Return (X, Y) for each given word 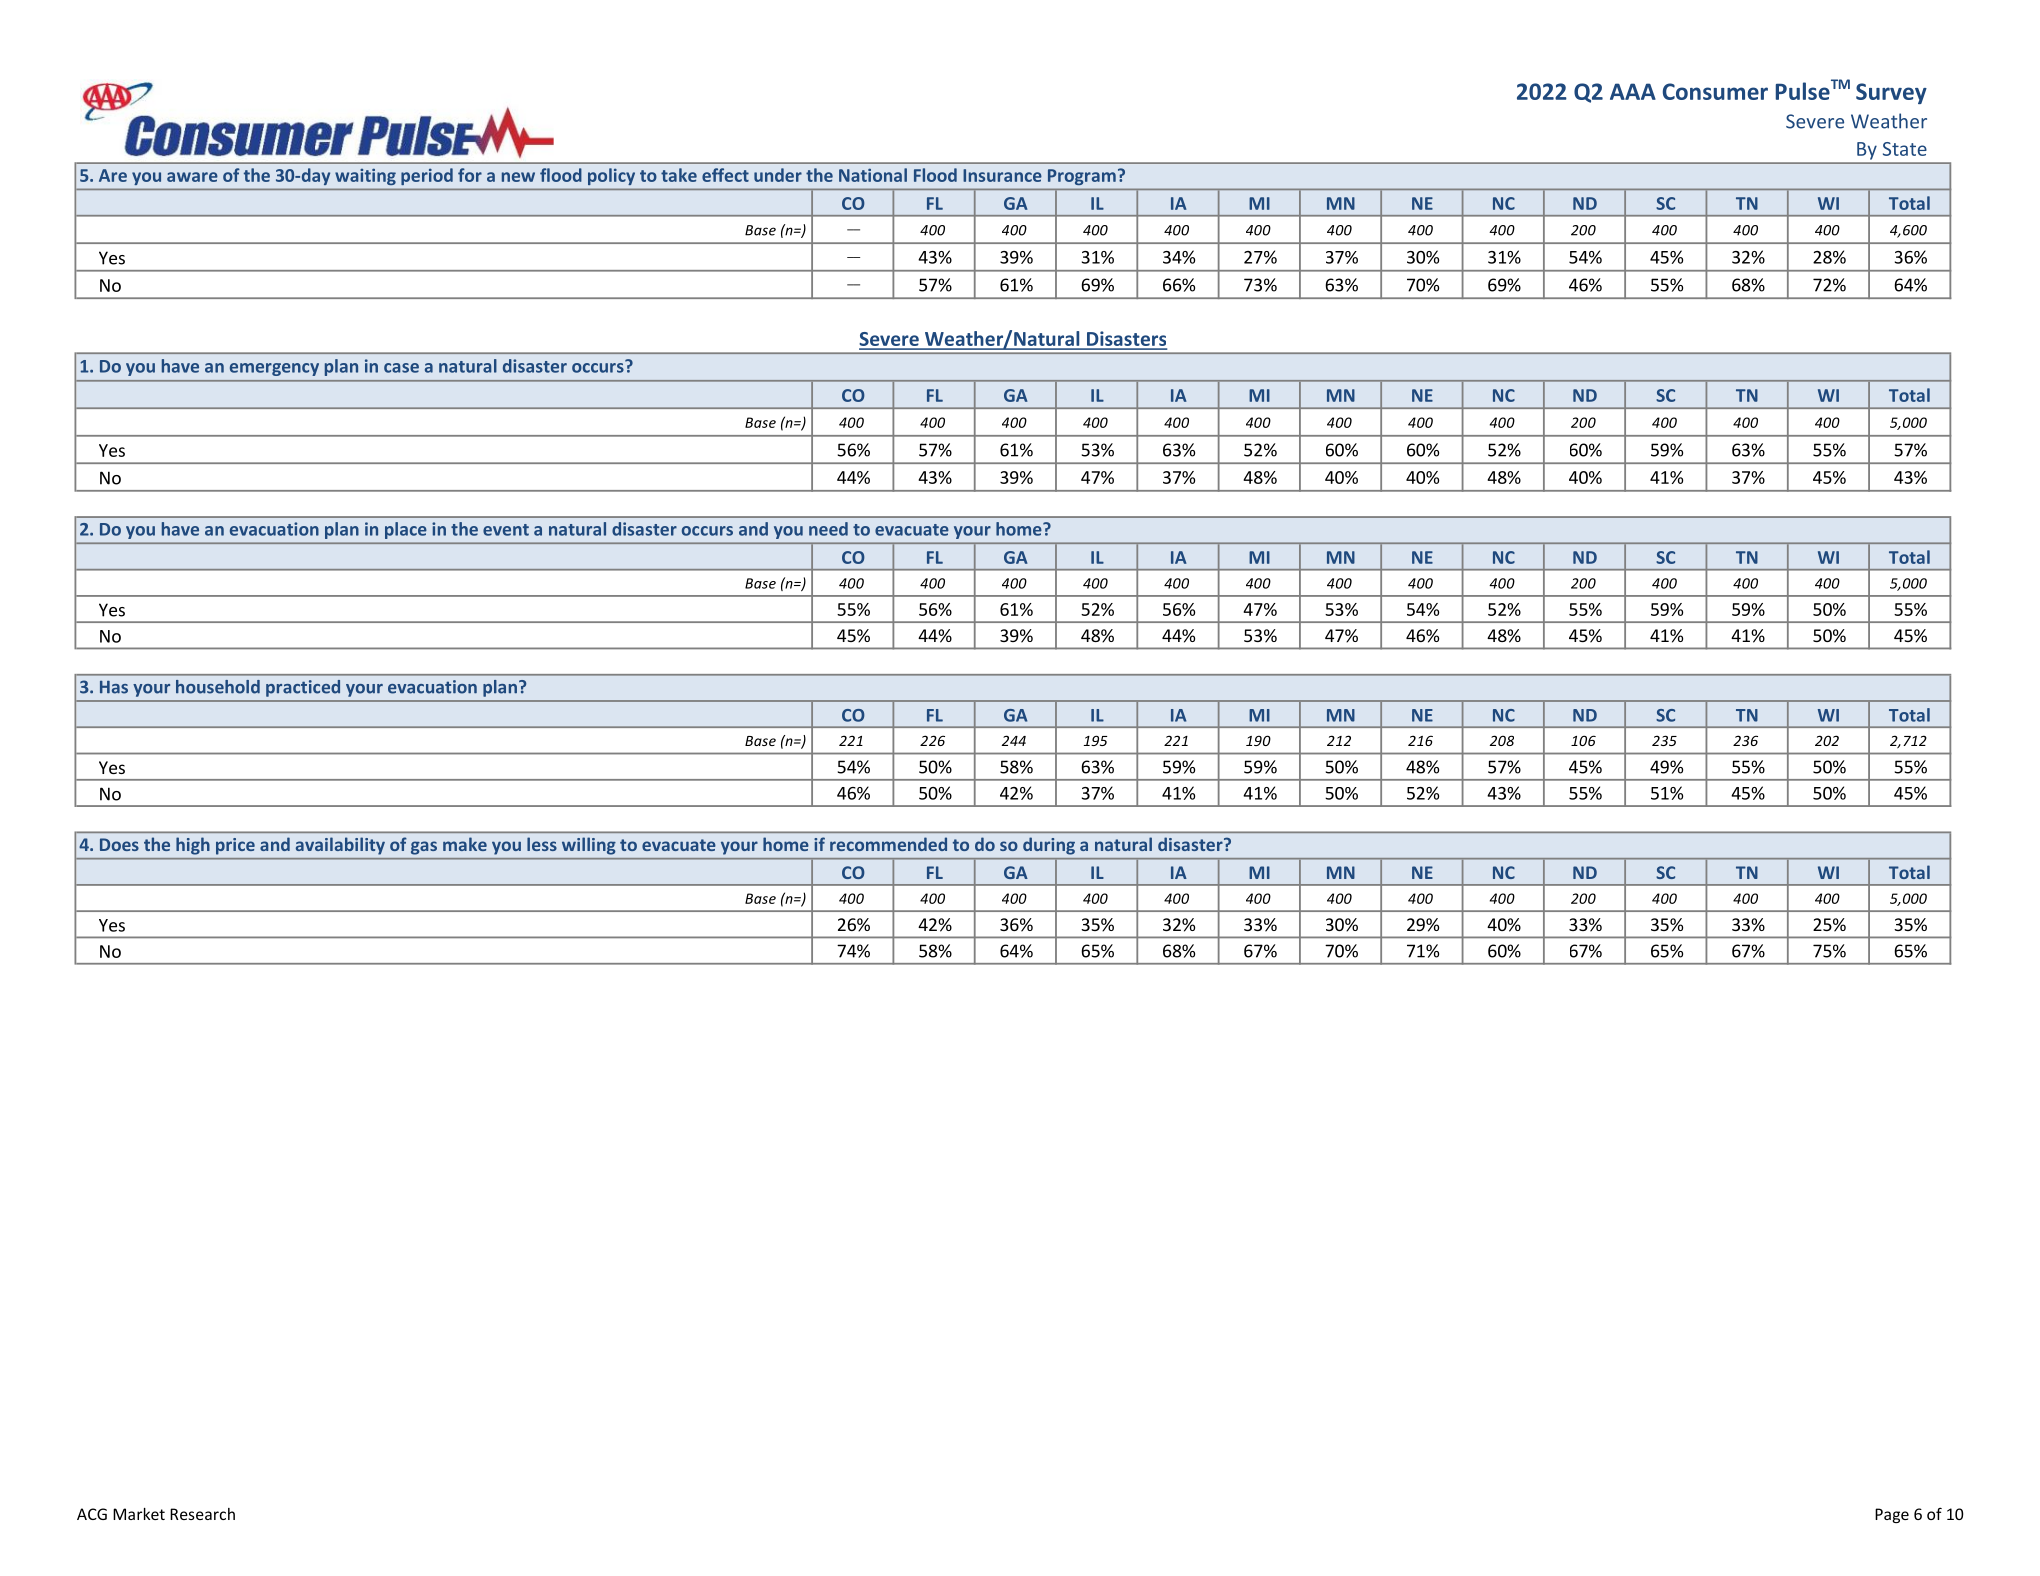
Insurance (1002, 175)
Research (202, 1514)
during (1049, 846)
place (405, 530)
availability (340, 846)
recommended (888, 844)
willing (588, 846)
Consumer (1715, 91)
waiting (365, 177)
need (828, 529)
